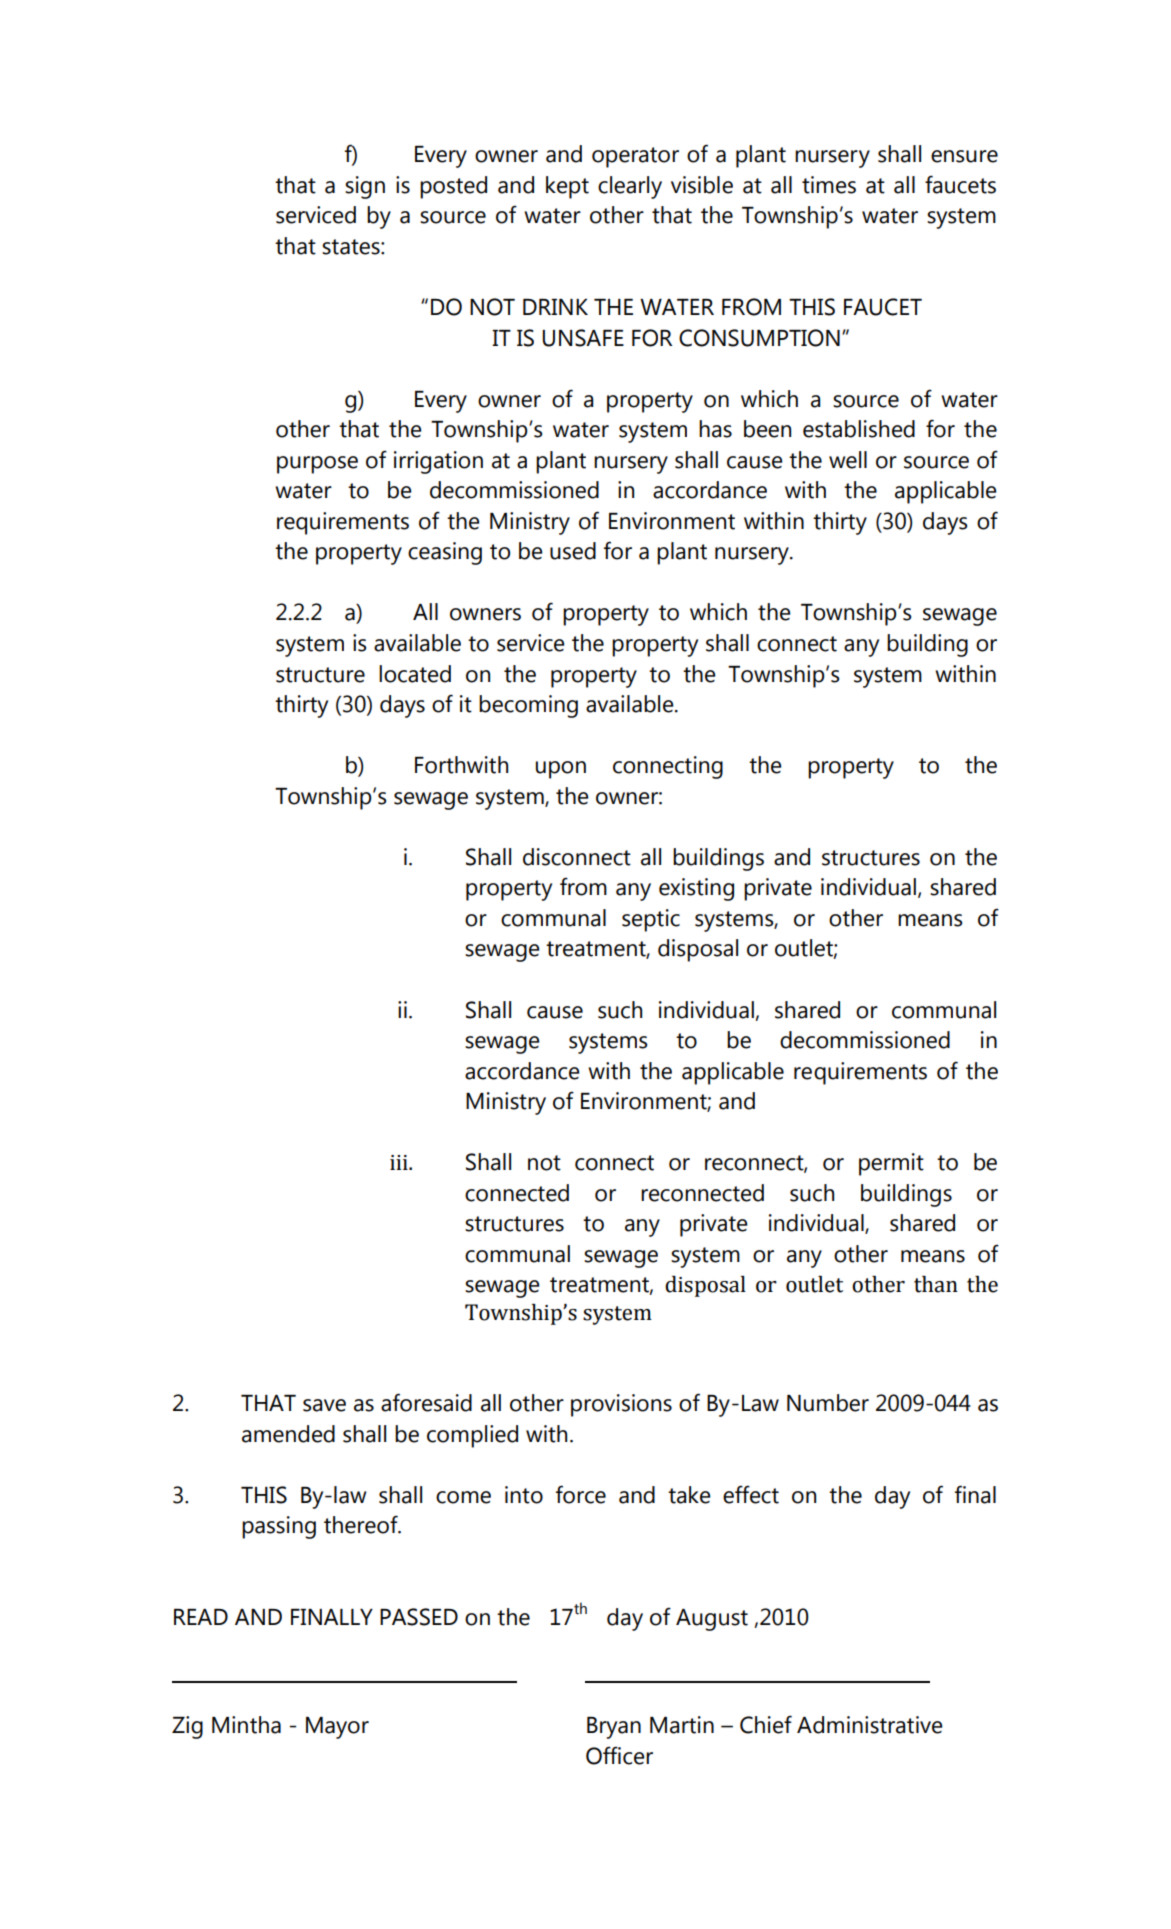  What do you see at coordinates (614, 1728) in the image?
I see `Bryan` at bounding box center [614, 1728].
